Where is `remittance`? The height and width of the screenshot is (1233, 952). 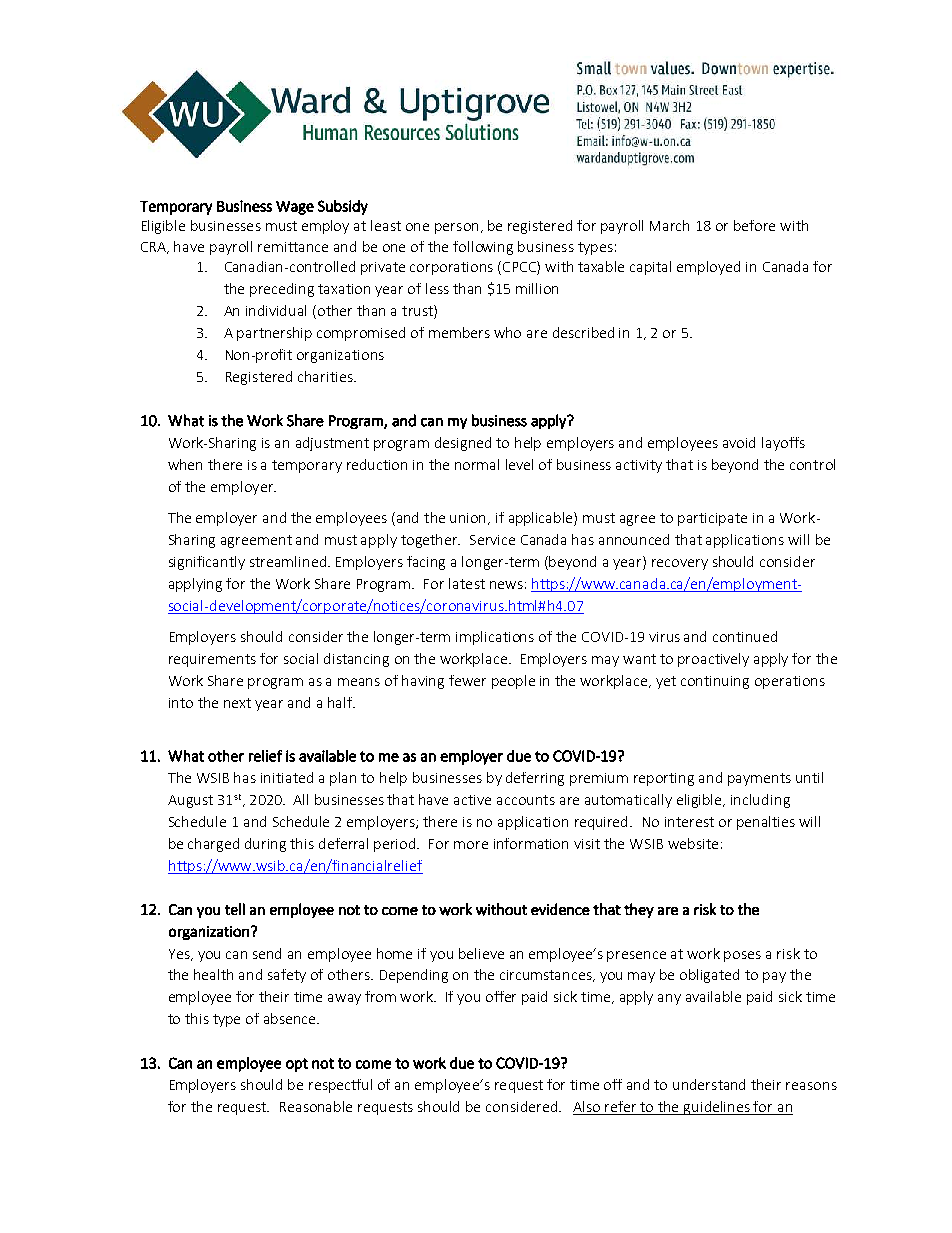
remittance is located at coordinates (293, 247).
